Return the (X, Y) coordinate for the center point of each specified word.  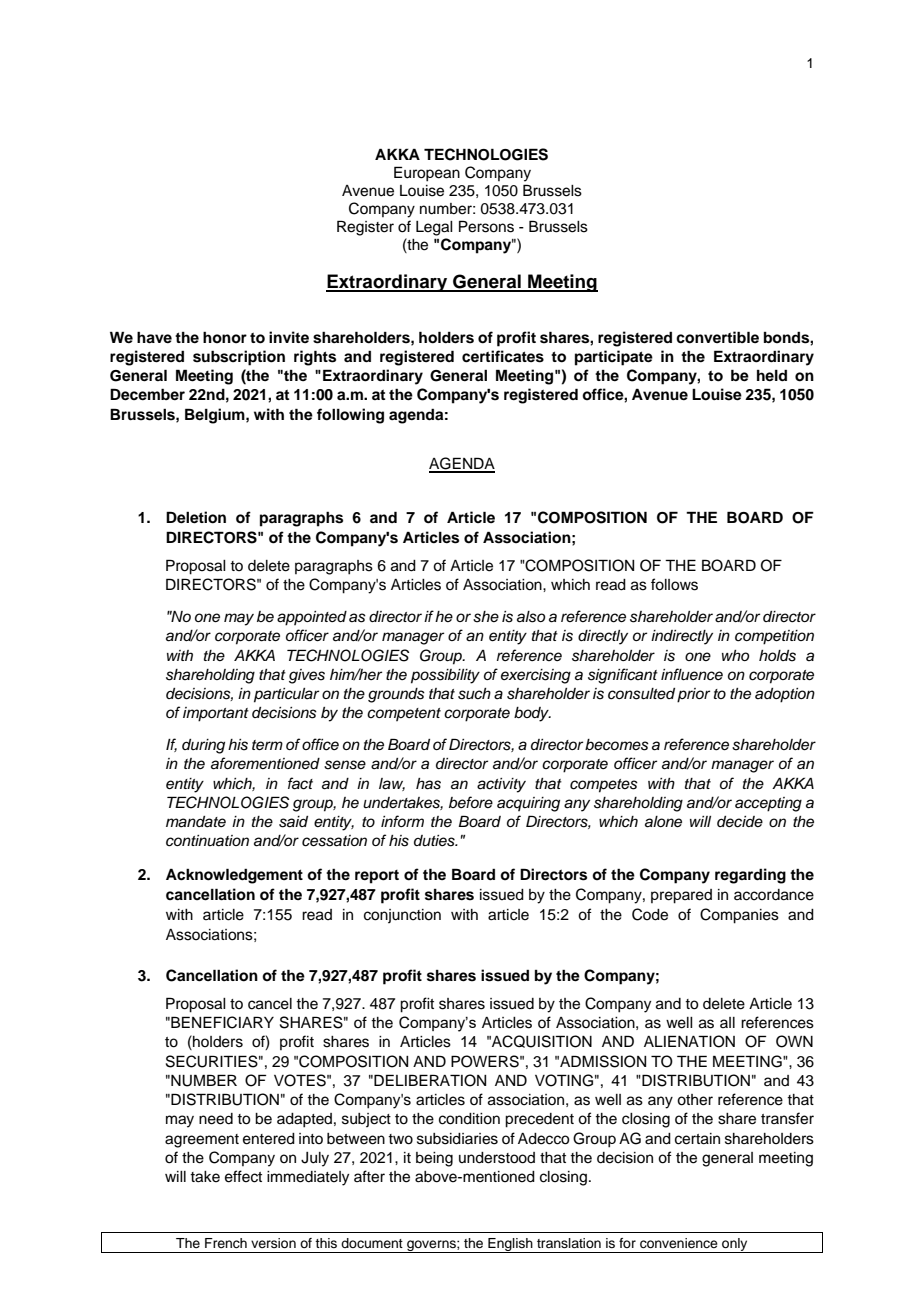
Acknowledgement (234, 876)
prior (693, 695)
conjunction (402, 916)
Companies (739, 916)
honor (225, 337)
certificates (503, 356)
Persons (486, 226)
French (226, 1243)
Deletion (196, 517)
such (474, 694)
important (216, 714)
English (510, 1245)
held (772, 375)
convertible (717, 337)
